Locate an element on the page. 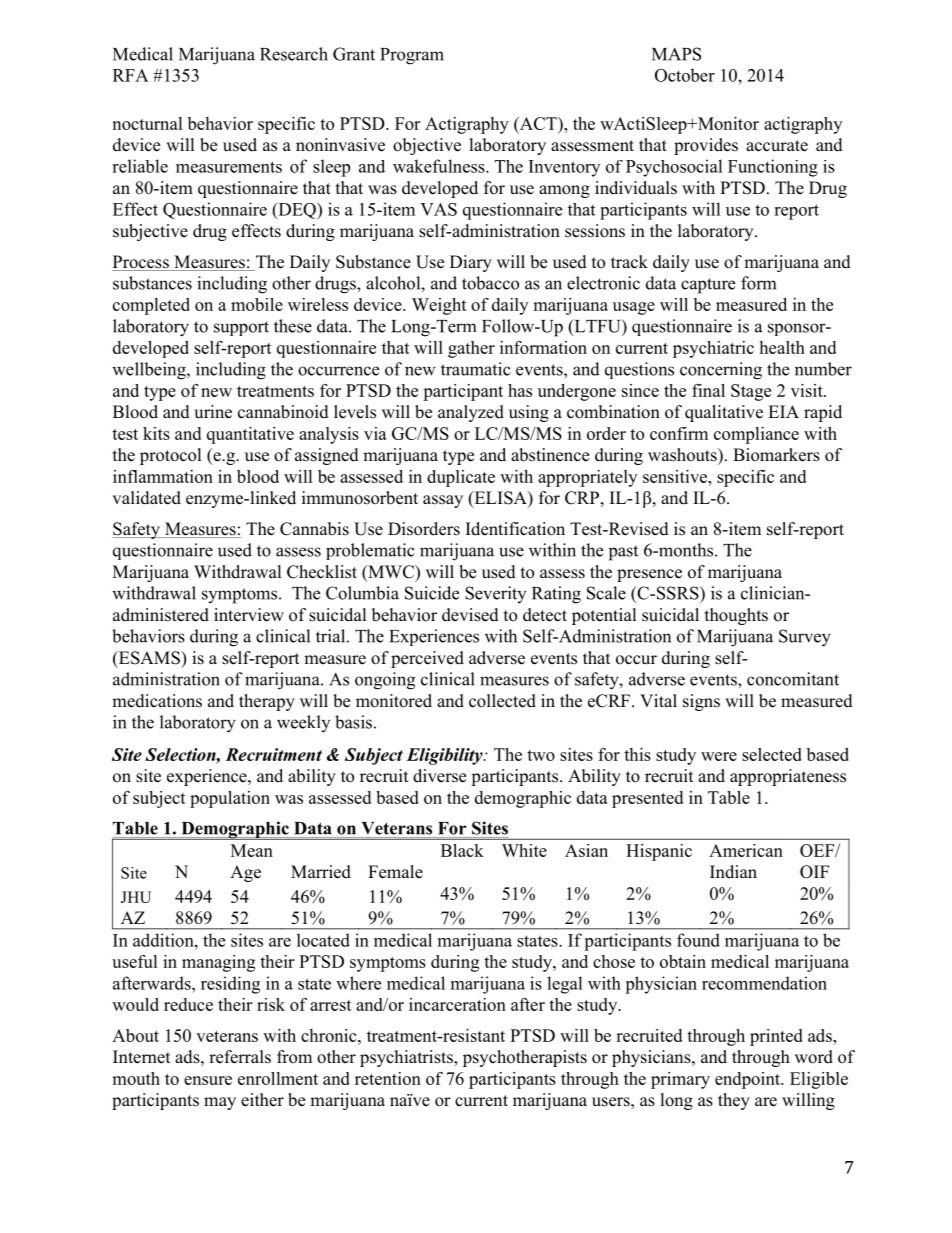 The image size is (952, 1233). Program is located at coordinates (412, 56).
